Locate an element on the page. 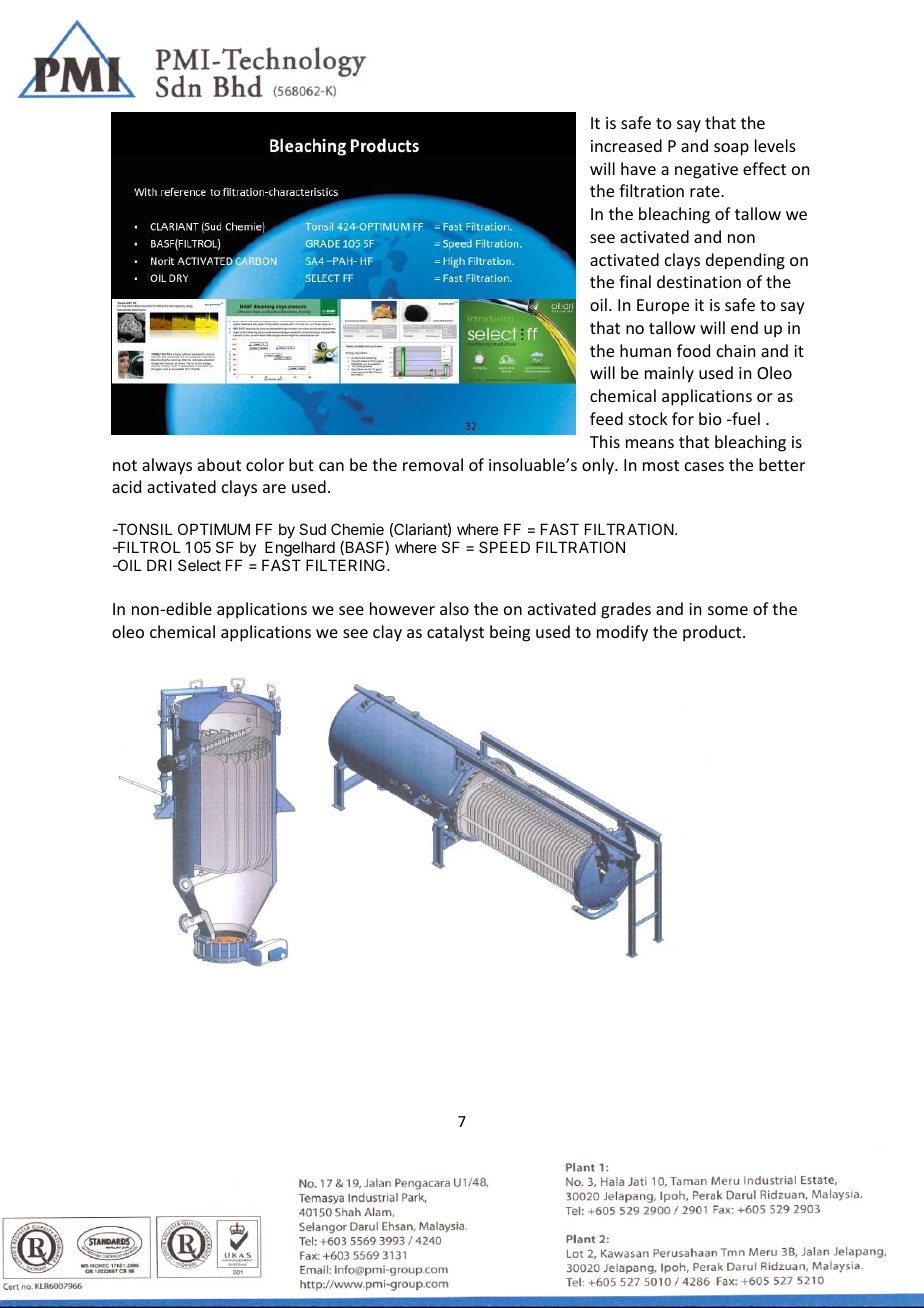 This document has width=924, height=1308. negative is located at coordinates (706, 171).
